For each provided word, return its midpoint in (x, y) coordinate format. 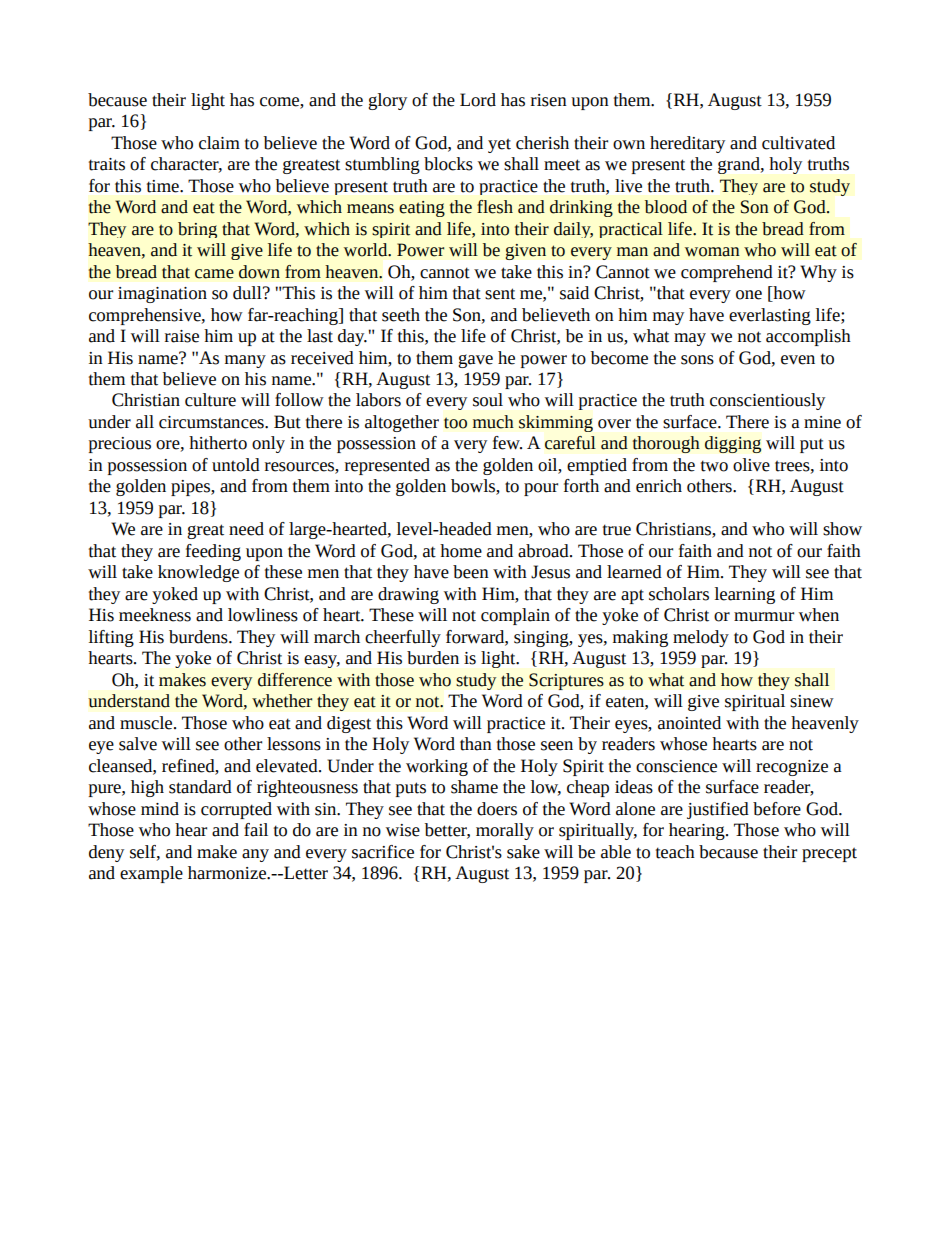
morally (505, 831)
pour (541, 489)
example (151, 874)
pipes (191, 488)
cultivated (798, 143)
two (714, 466)
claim (219, 143)
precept (829, 854)
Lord (478, 100)
